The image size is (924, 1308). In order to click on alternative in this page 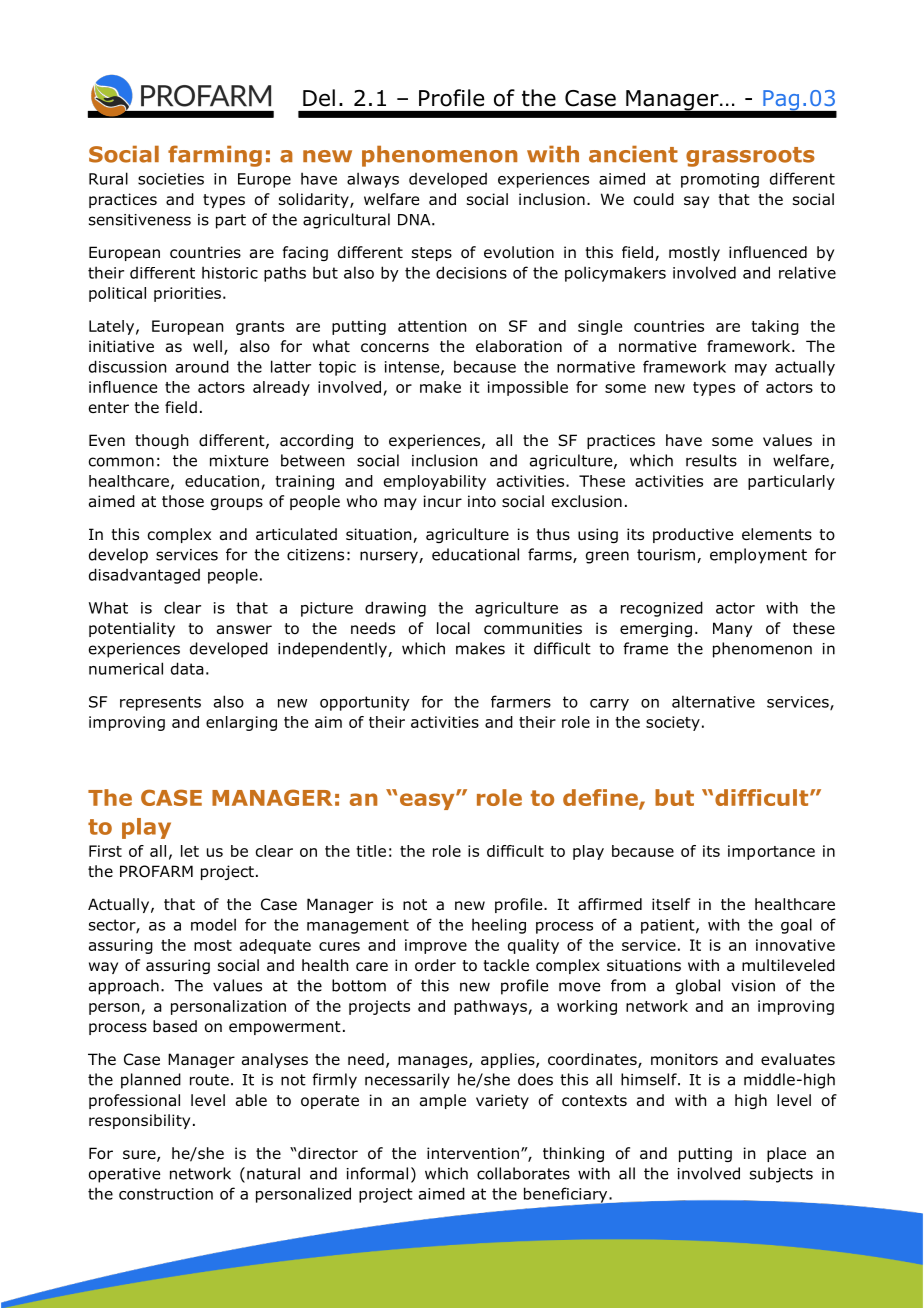, I will do `click(713, 701)`.
